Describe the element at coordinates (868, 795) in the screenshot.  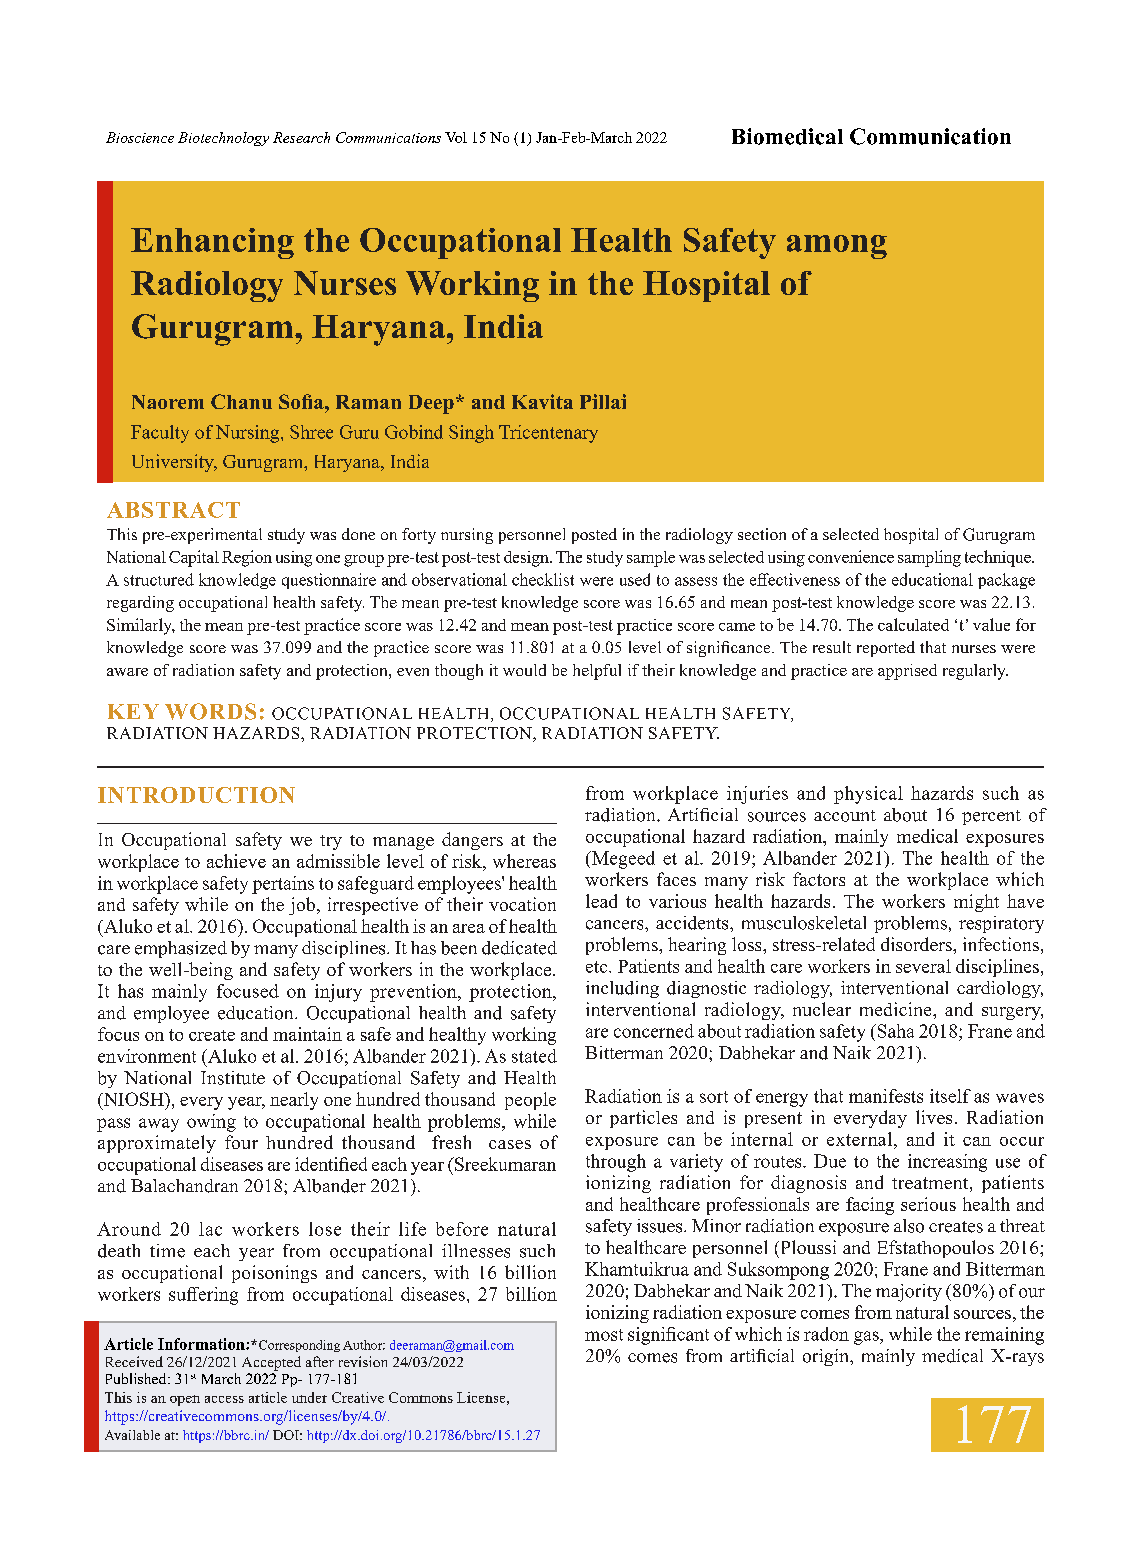
I see `physical` at that location.
